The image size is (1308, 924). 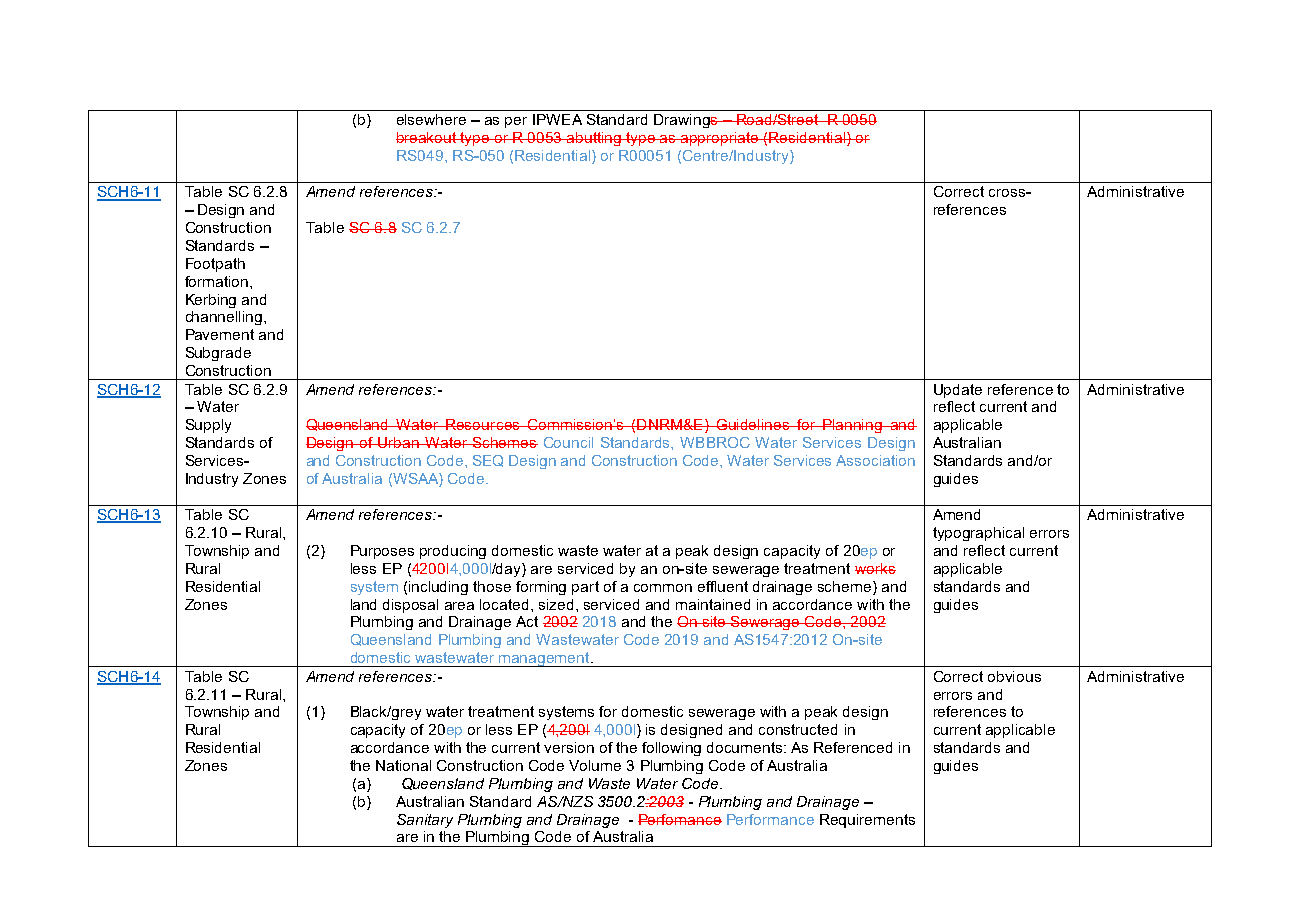 What do you see at coordinates (875, 568) in the screenshot?
I see `works` at bounding box center [875, 568].
